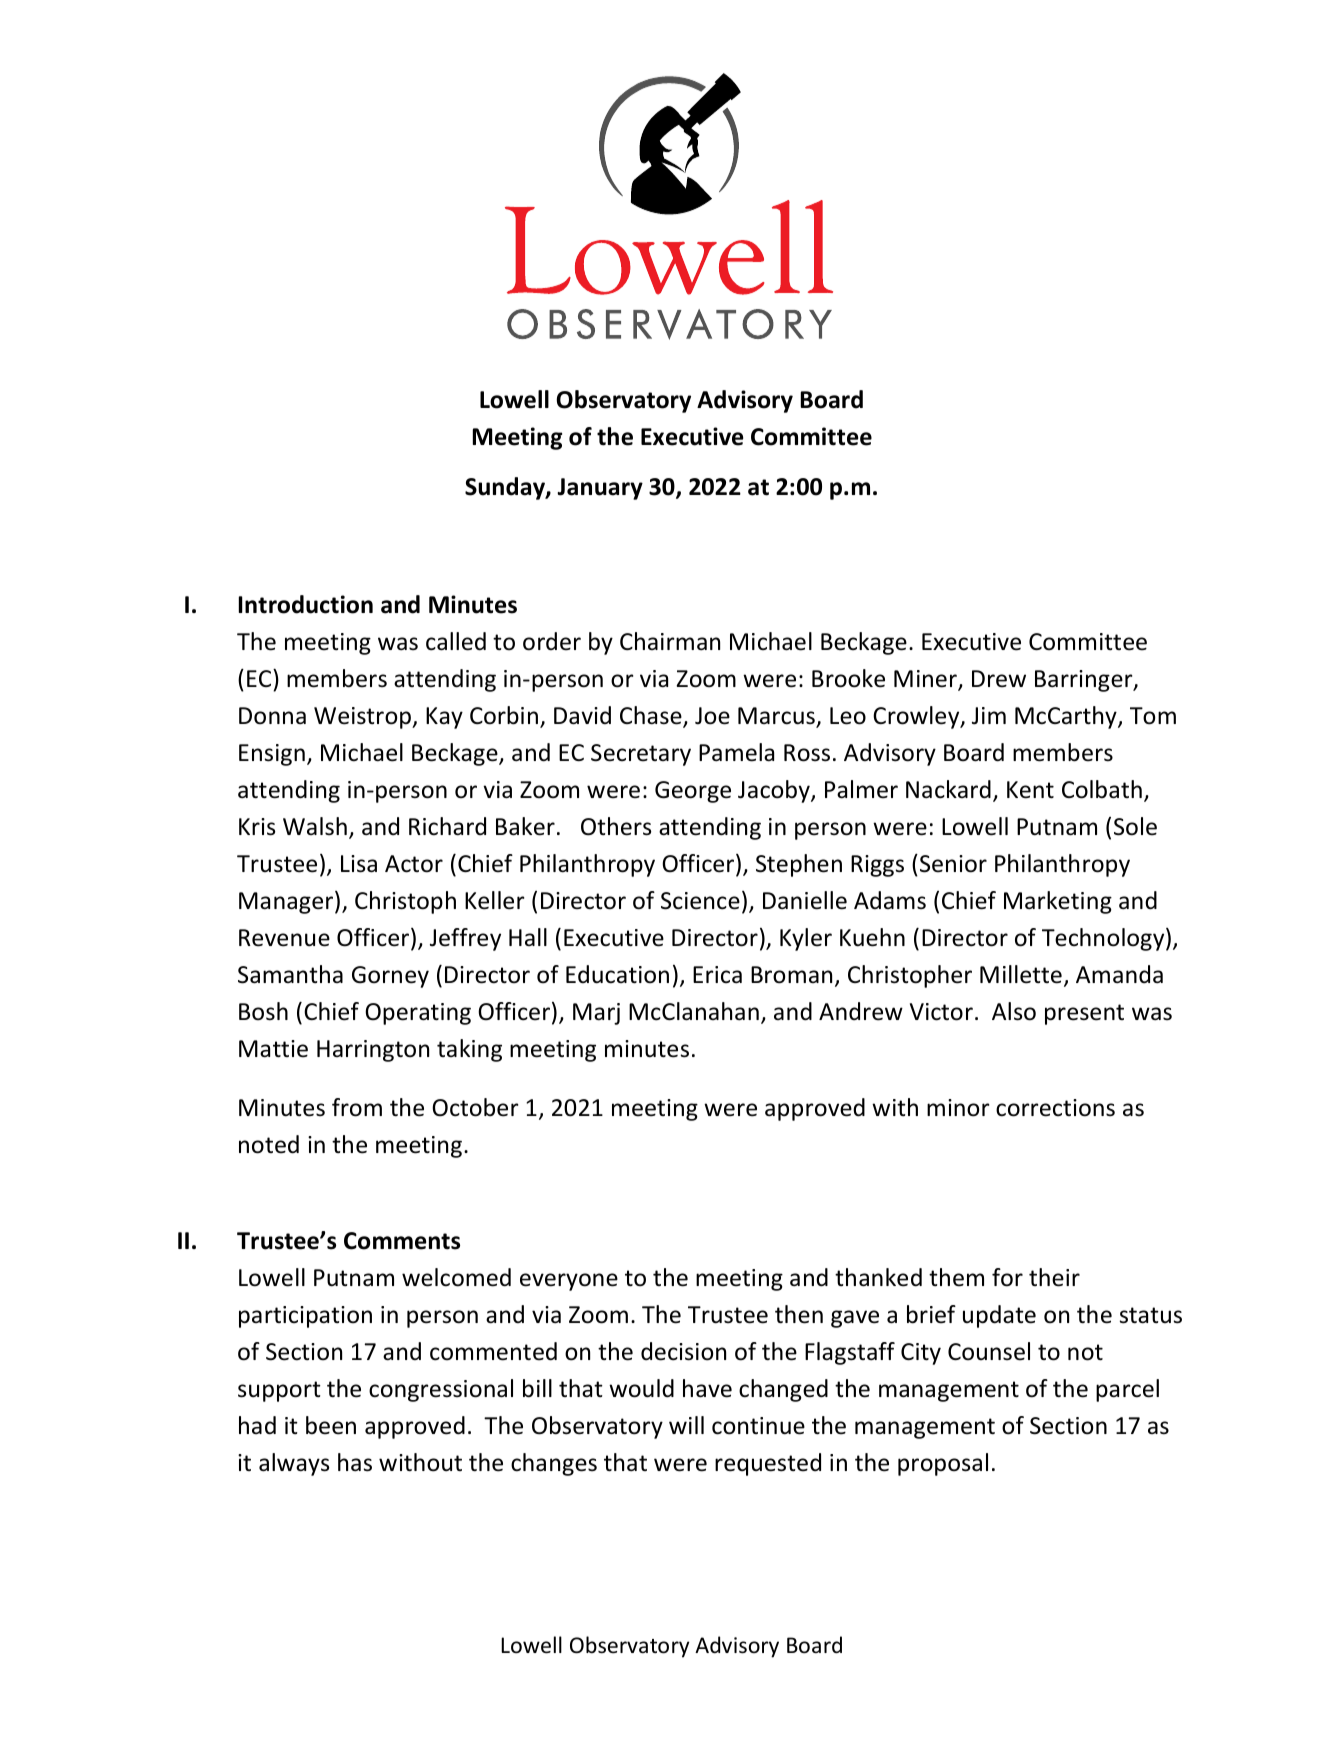  I want to click on will, so click(686, 1425).
